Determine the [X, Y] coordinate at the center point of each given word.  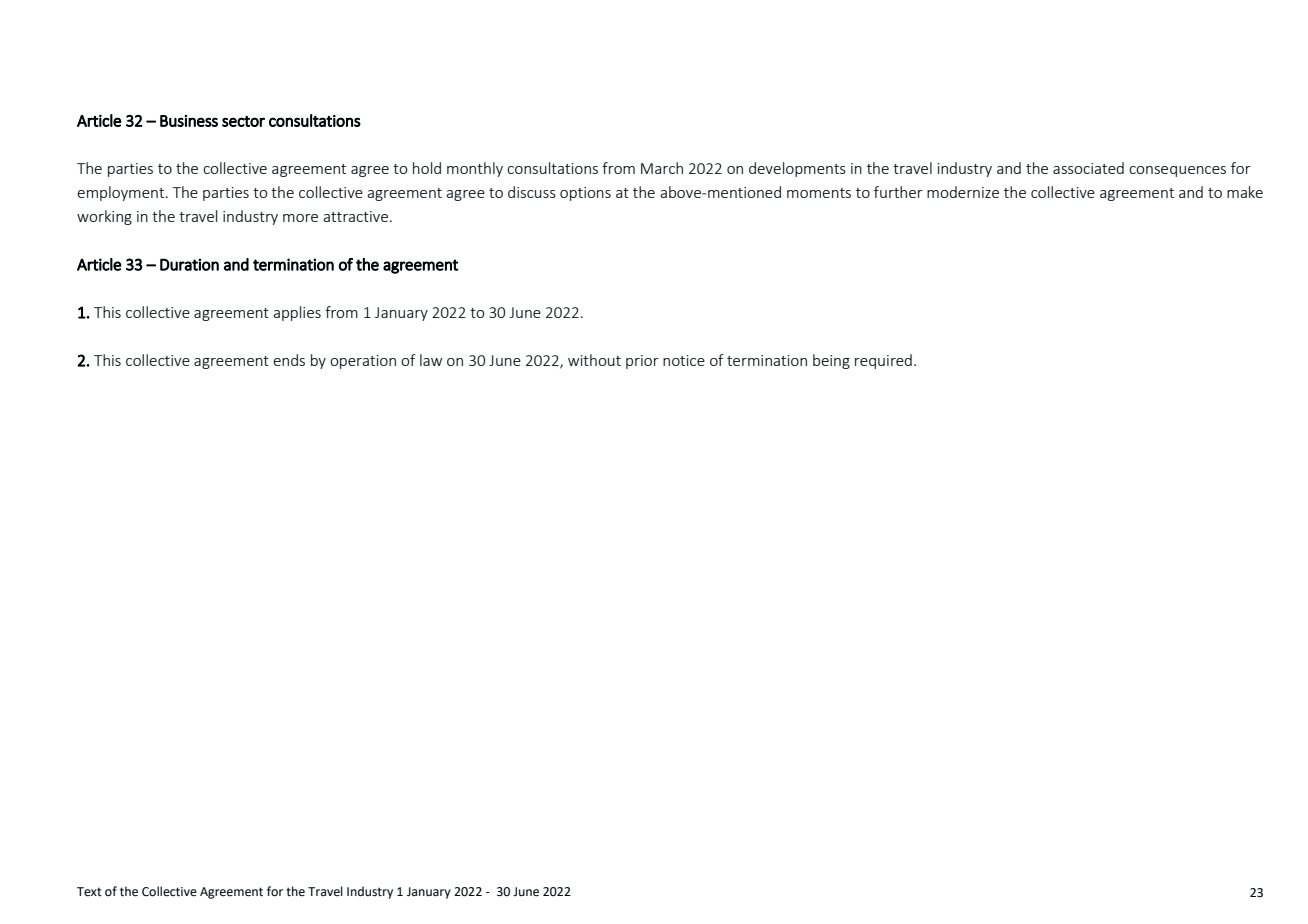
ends [289, 360]
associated [1088, 168]
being [831, 361]
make [1245, 192]
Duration [189, 264]
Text [89, 892]
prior [642, 362]
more [300, 218]
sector [243, 121]
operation [363, 362]
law [431, 360]
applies [297, 313]
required [883, 361]
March [662, 168]
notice [684, 360]
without [594, 360]
